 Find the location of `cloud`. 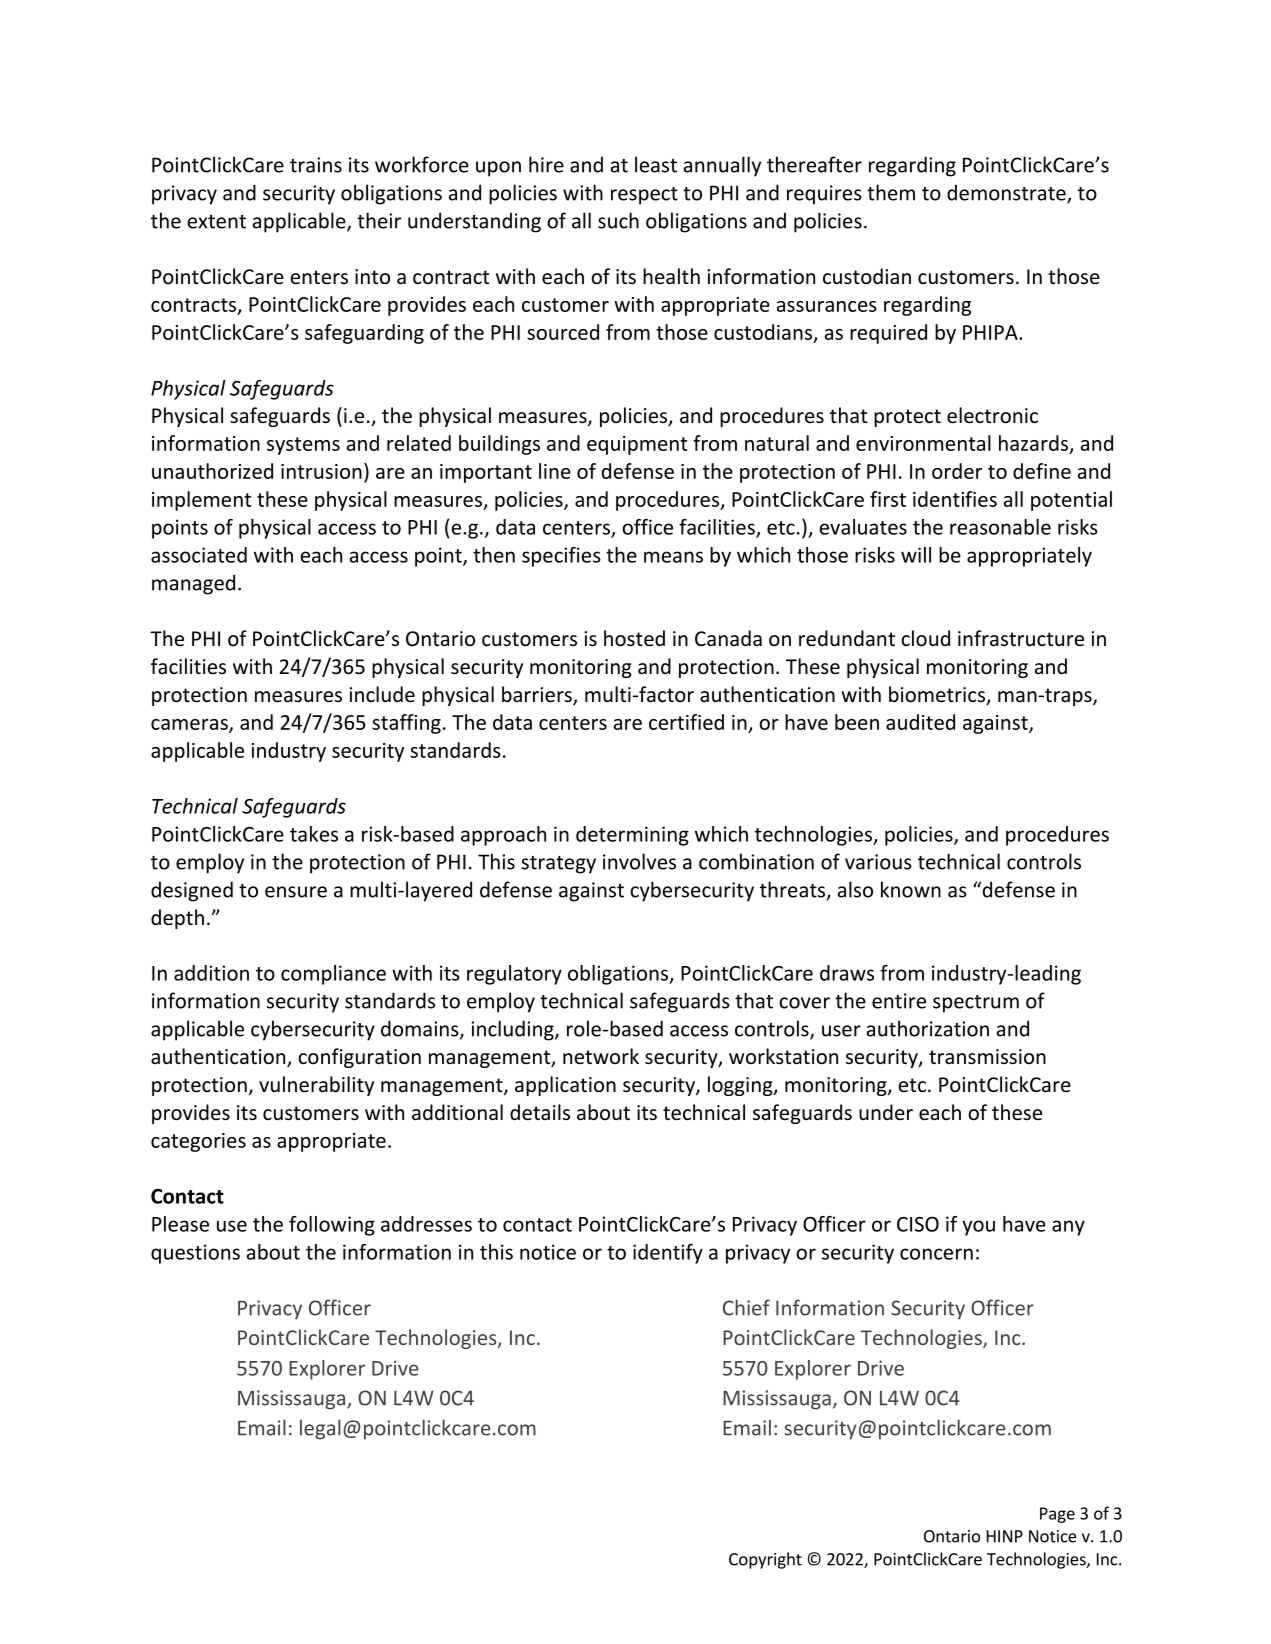

cloud is located at coordinates (925, 638).
